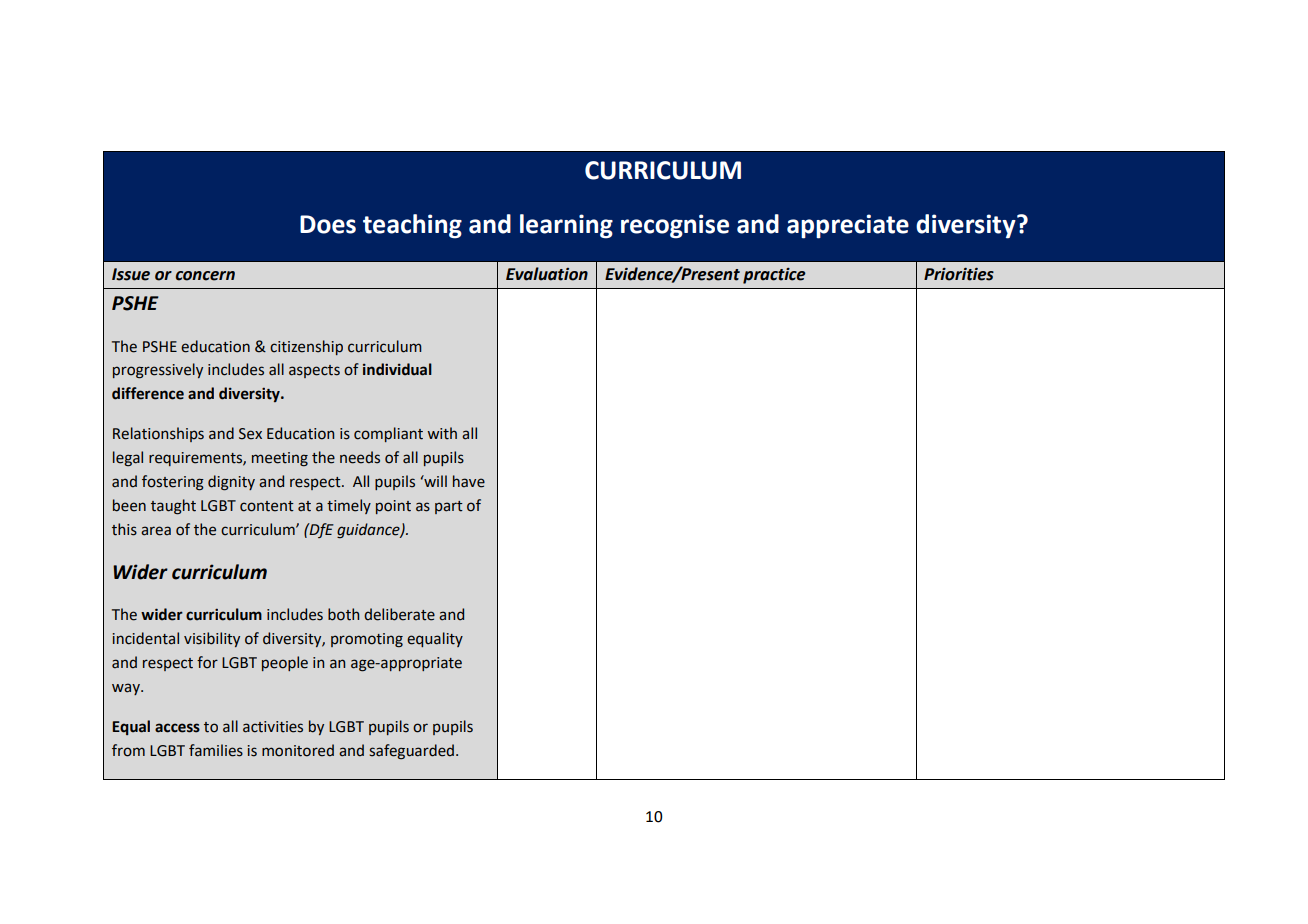 This screenshot has height=924, width=1308. I want to click on dignity, so click(231, 483).
